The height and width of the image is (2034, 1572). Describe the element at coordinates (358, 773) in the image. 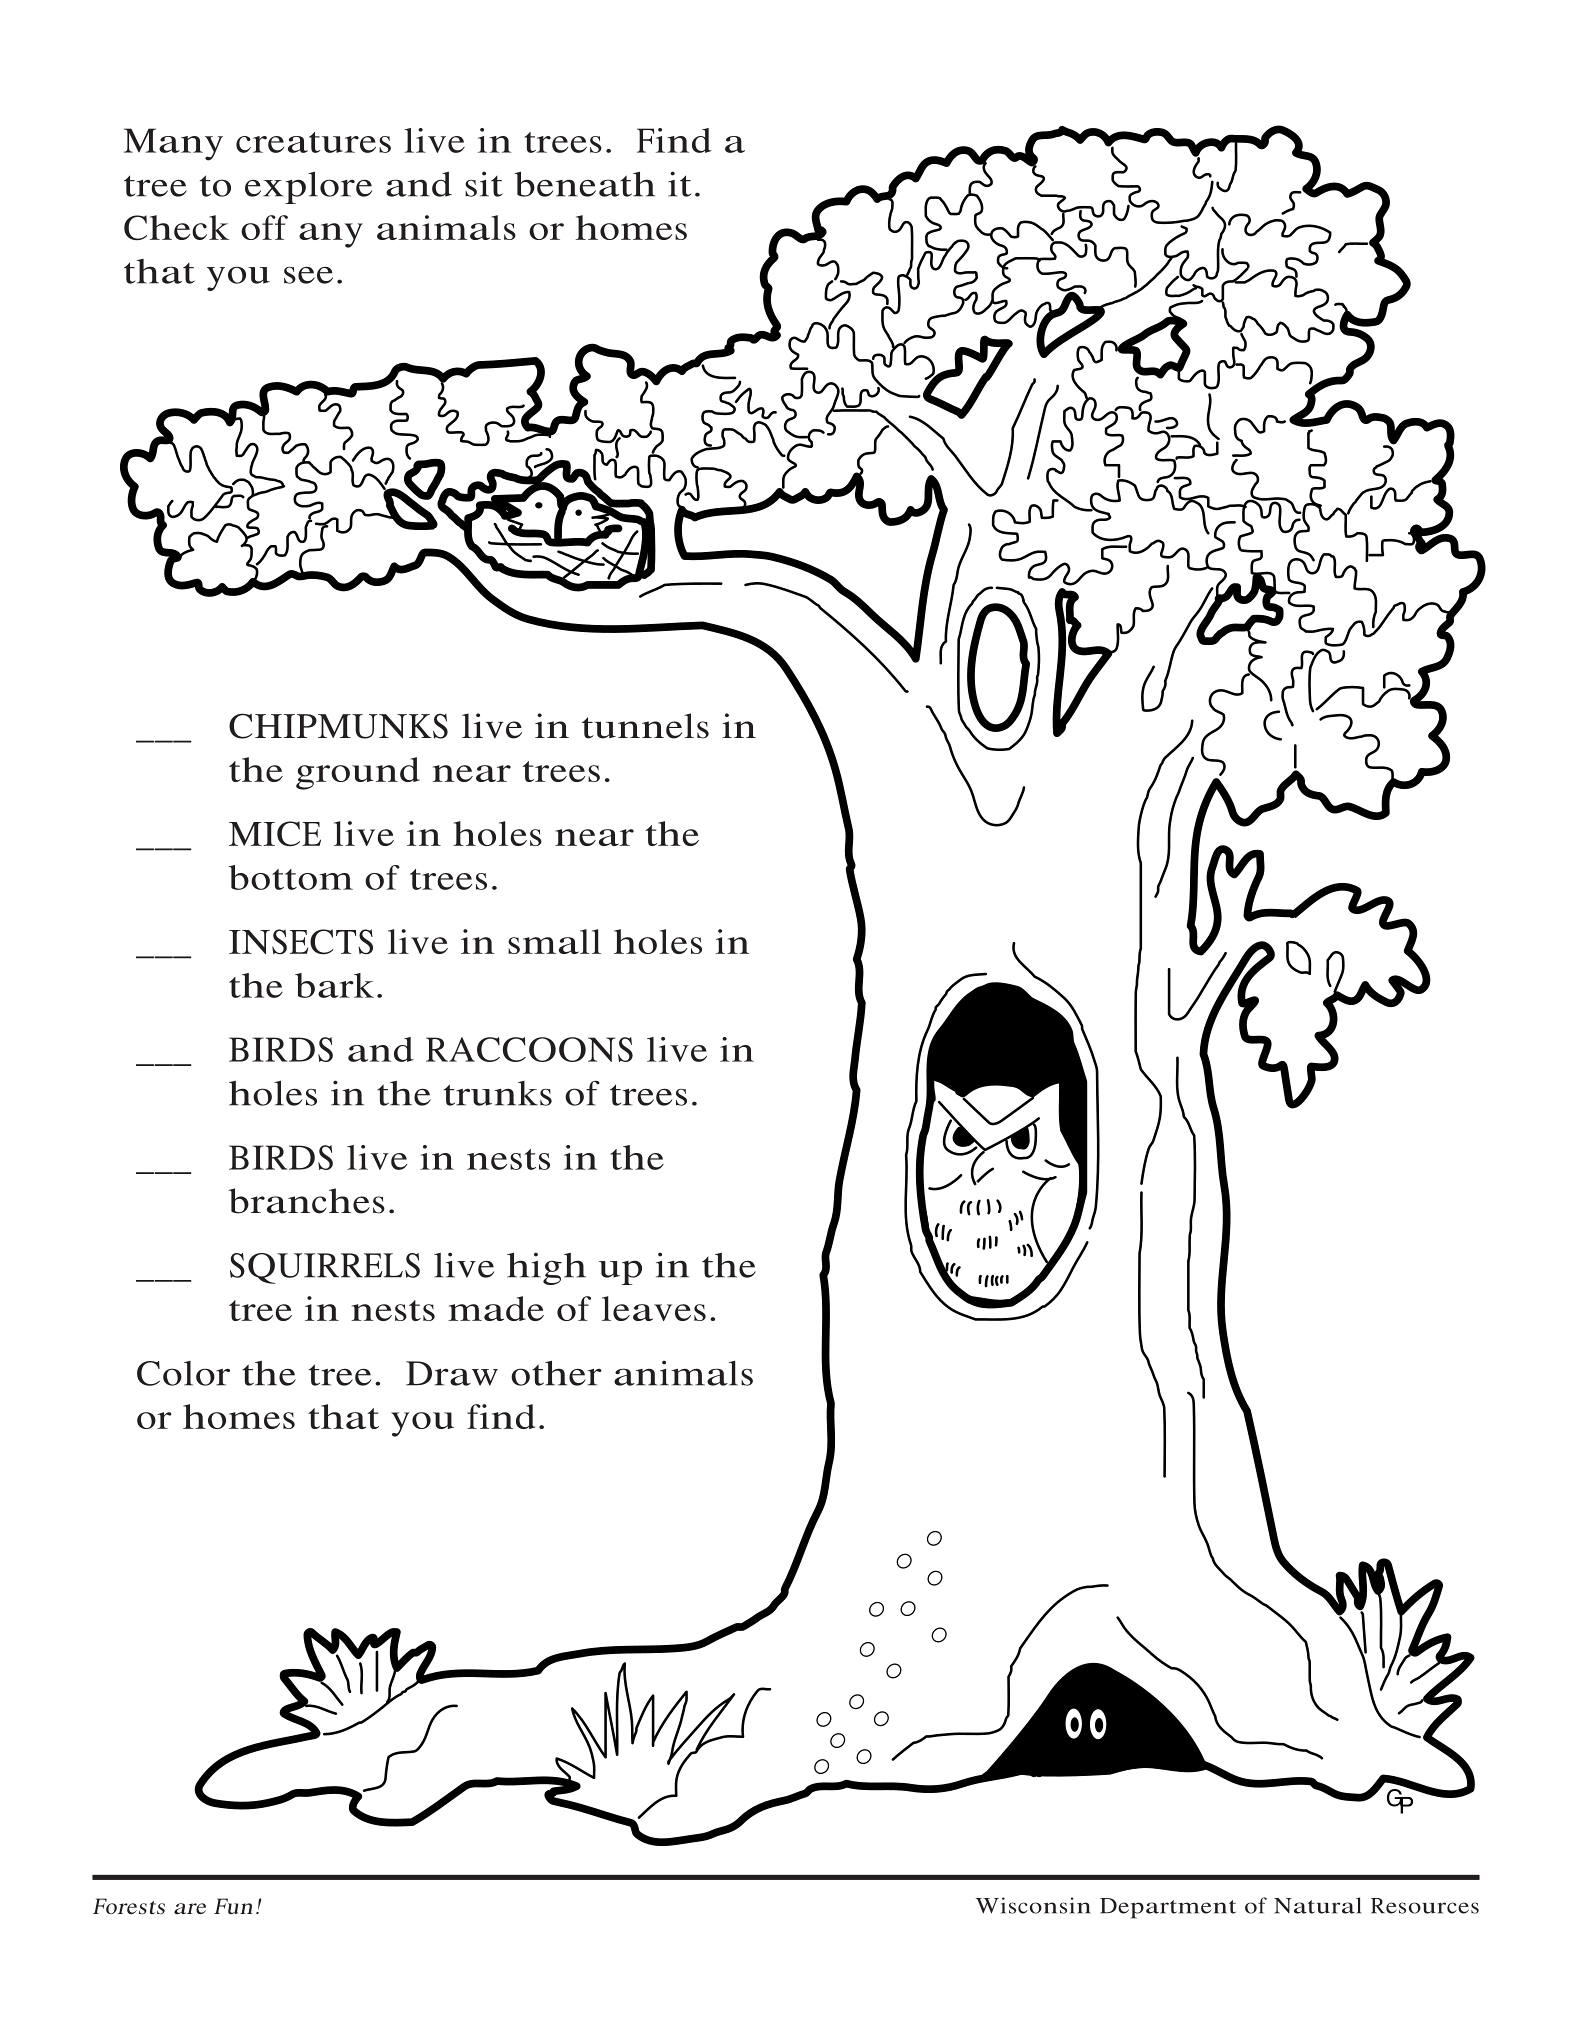

I see `ground` at that location.
